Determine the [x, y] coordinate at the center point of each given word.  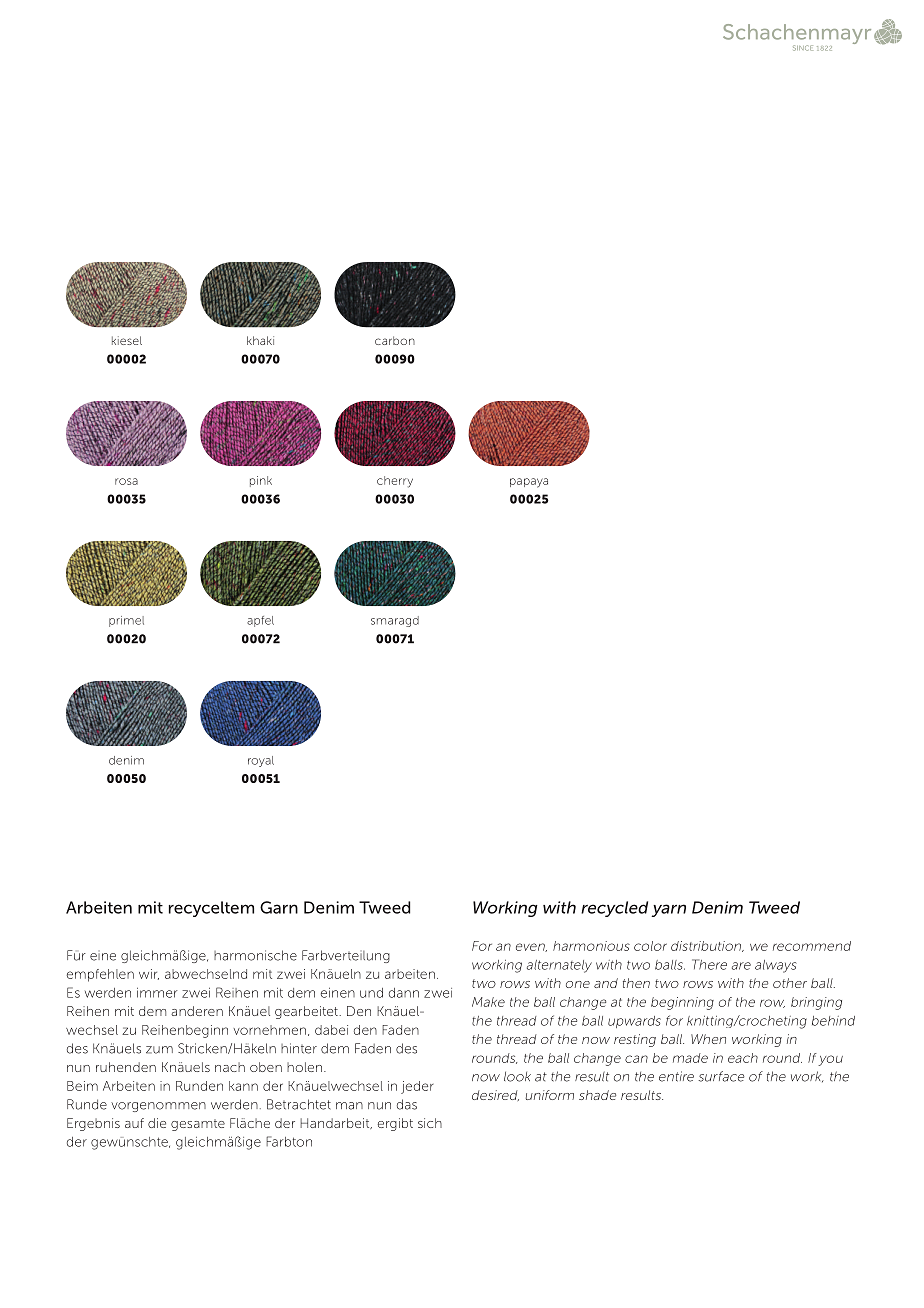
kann [243, 1086]
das [407, 1104]
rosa [126, 481]
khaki [260, 340]
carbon [395, 340]
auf [134, 1123]
